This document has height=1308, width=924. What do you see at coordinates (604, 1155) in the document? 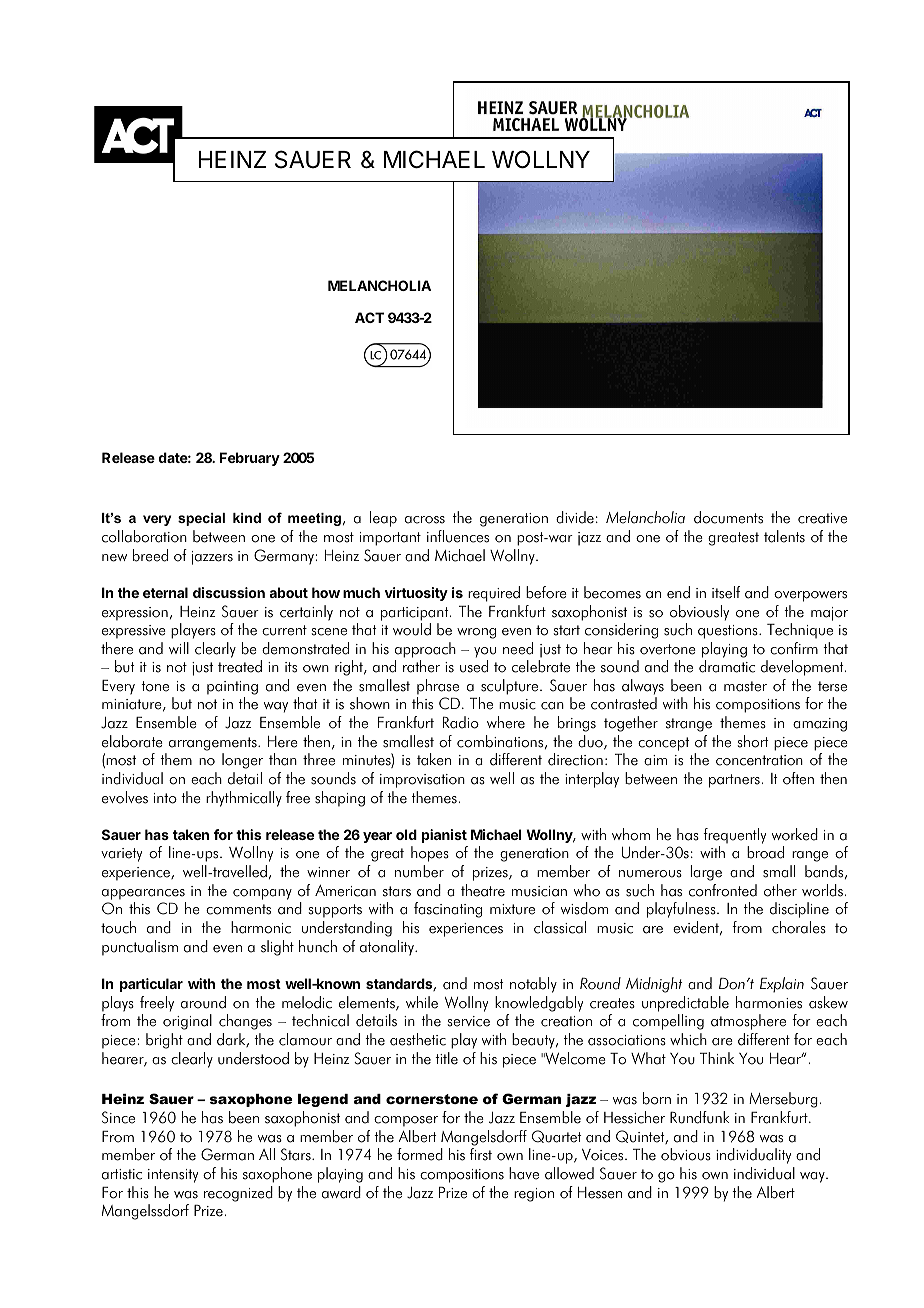
I see `Voices` at bounding box center [604, 1155].
